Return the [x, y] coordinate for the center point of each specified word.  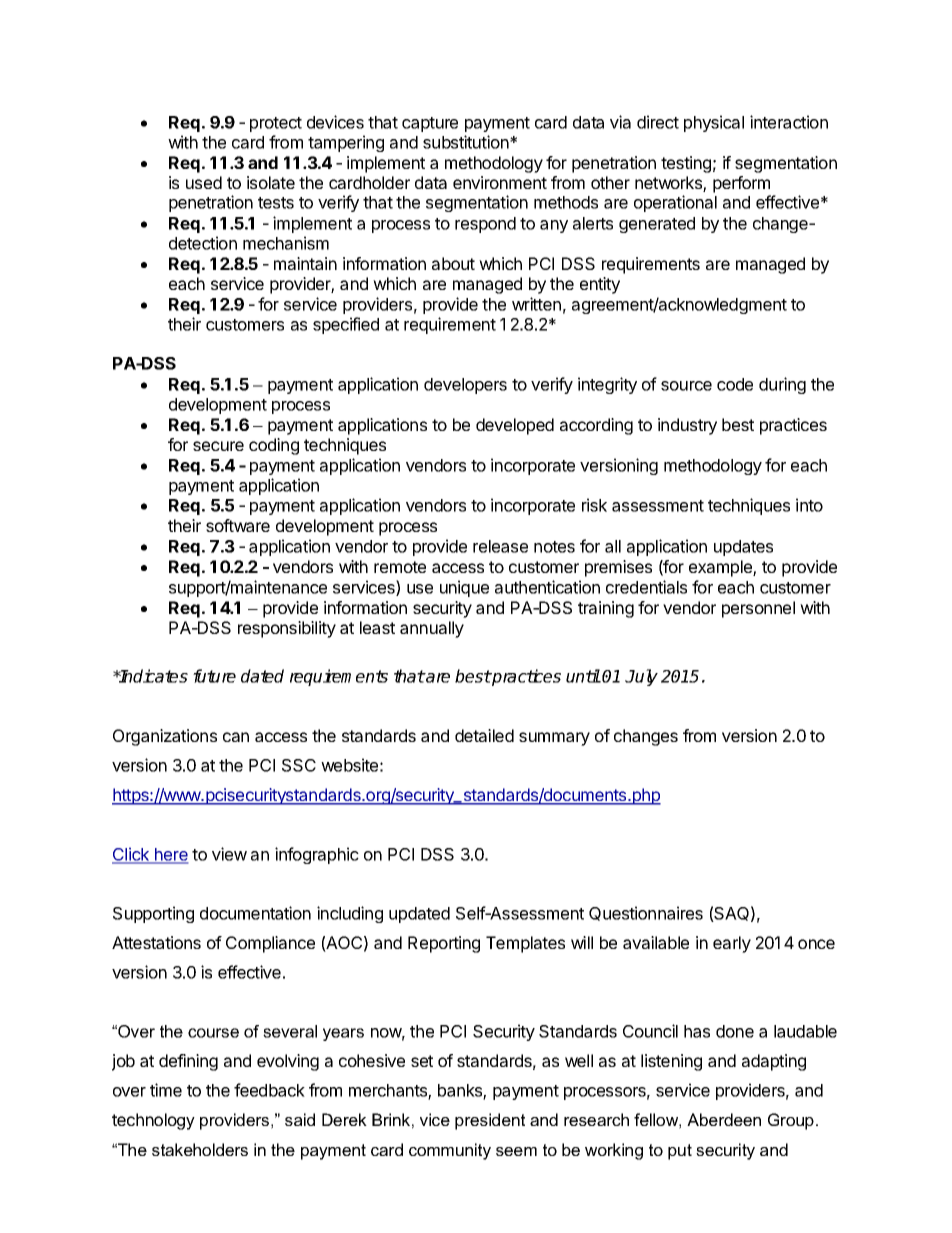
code [735, 384]
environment [500, 182]
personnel [758, 609]
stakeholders [200, 1149]
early [732, 944]
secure [218, 446]
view [229, 854]
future [214, 676]
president [490, 1121]
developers [465, 386]
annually [432, 629]
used [204, 182]
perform [741, 184]
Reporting [444, 944]
